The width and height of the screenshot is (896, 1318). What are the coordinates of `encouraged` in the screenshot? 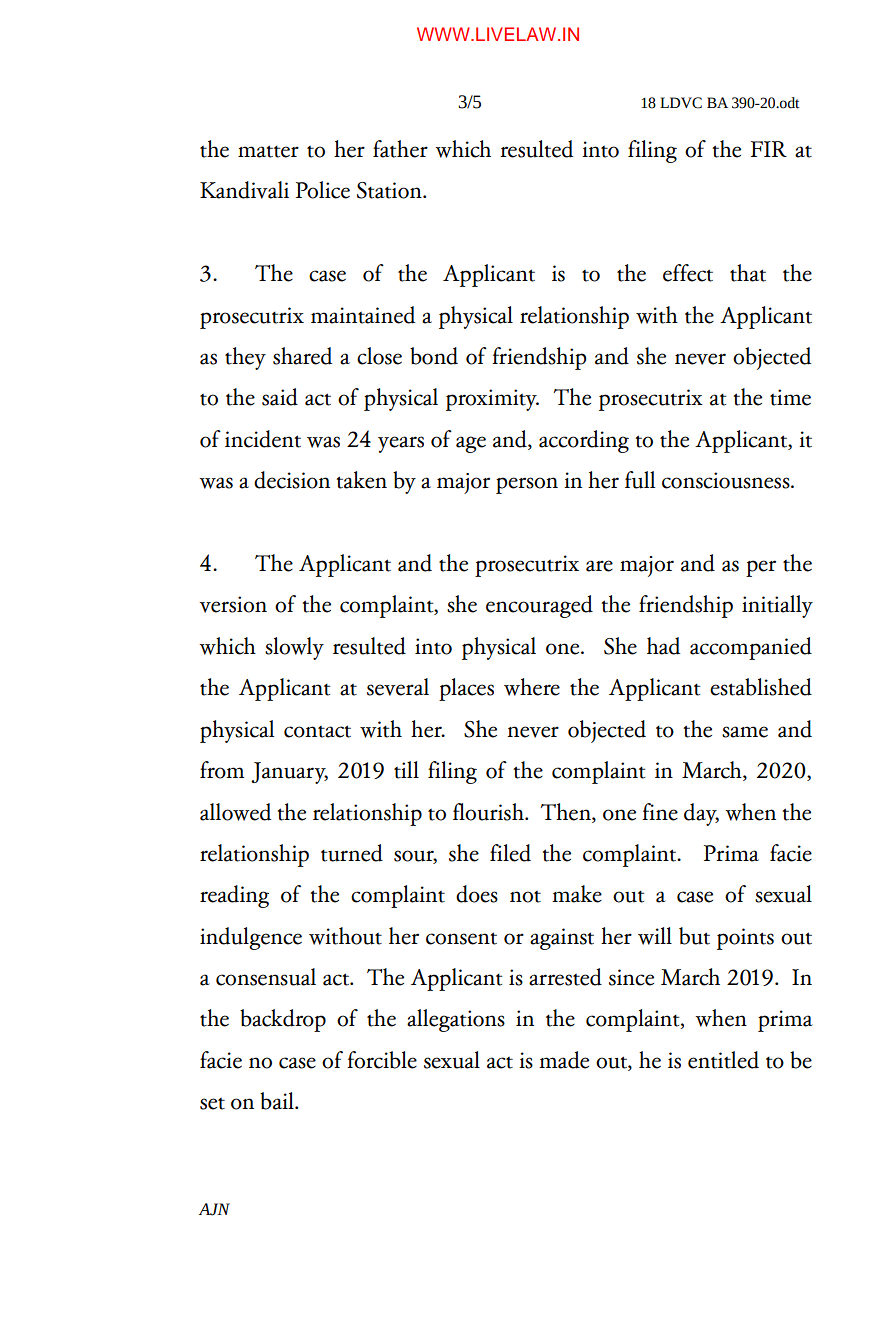 It's located at (539, 606).
